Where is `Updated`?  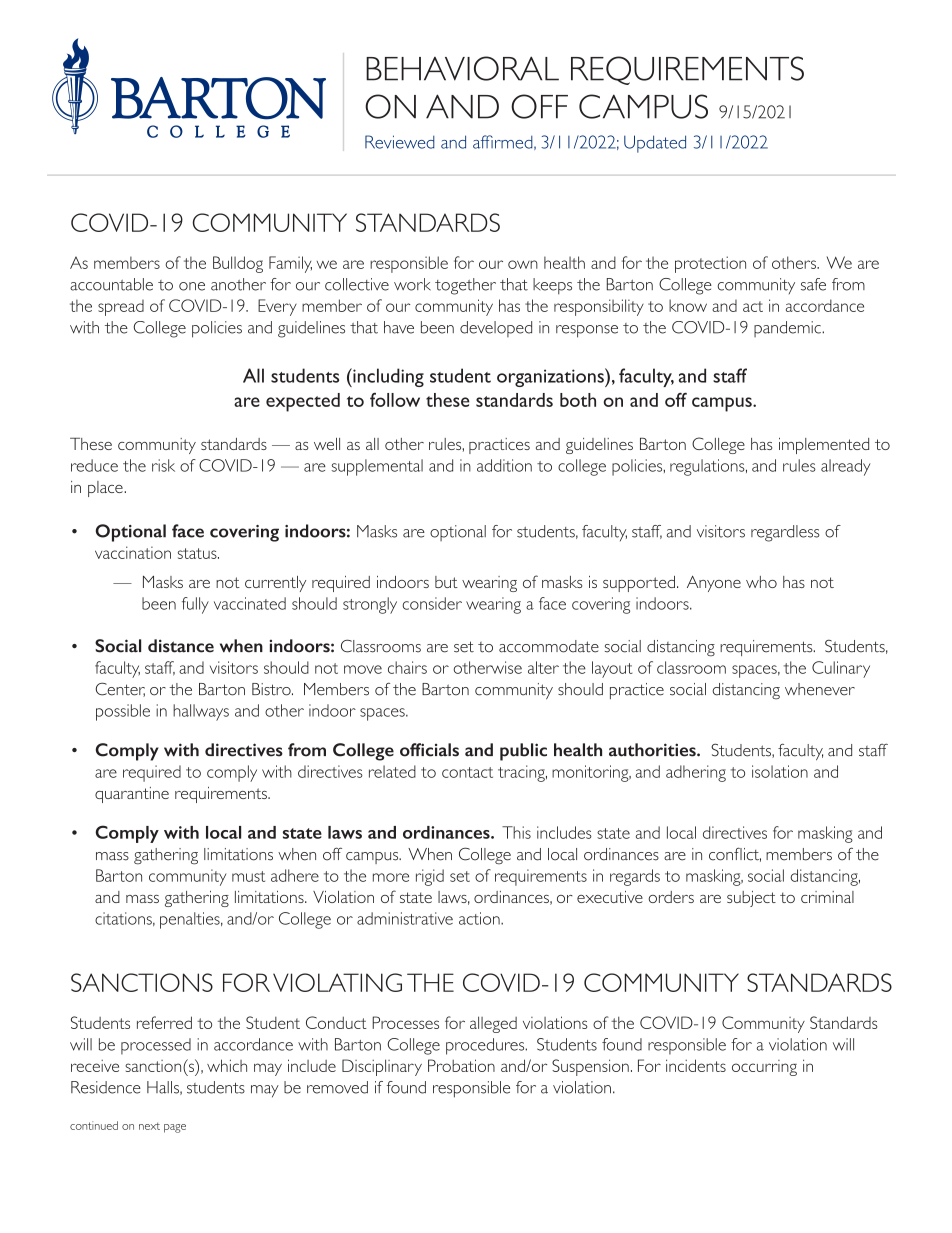
Updated is located at coordinates (655, 144).
